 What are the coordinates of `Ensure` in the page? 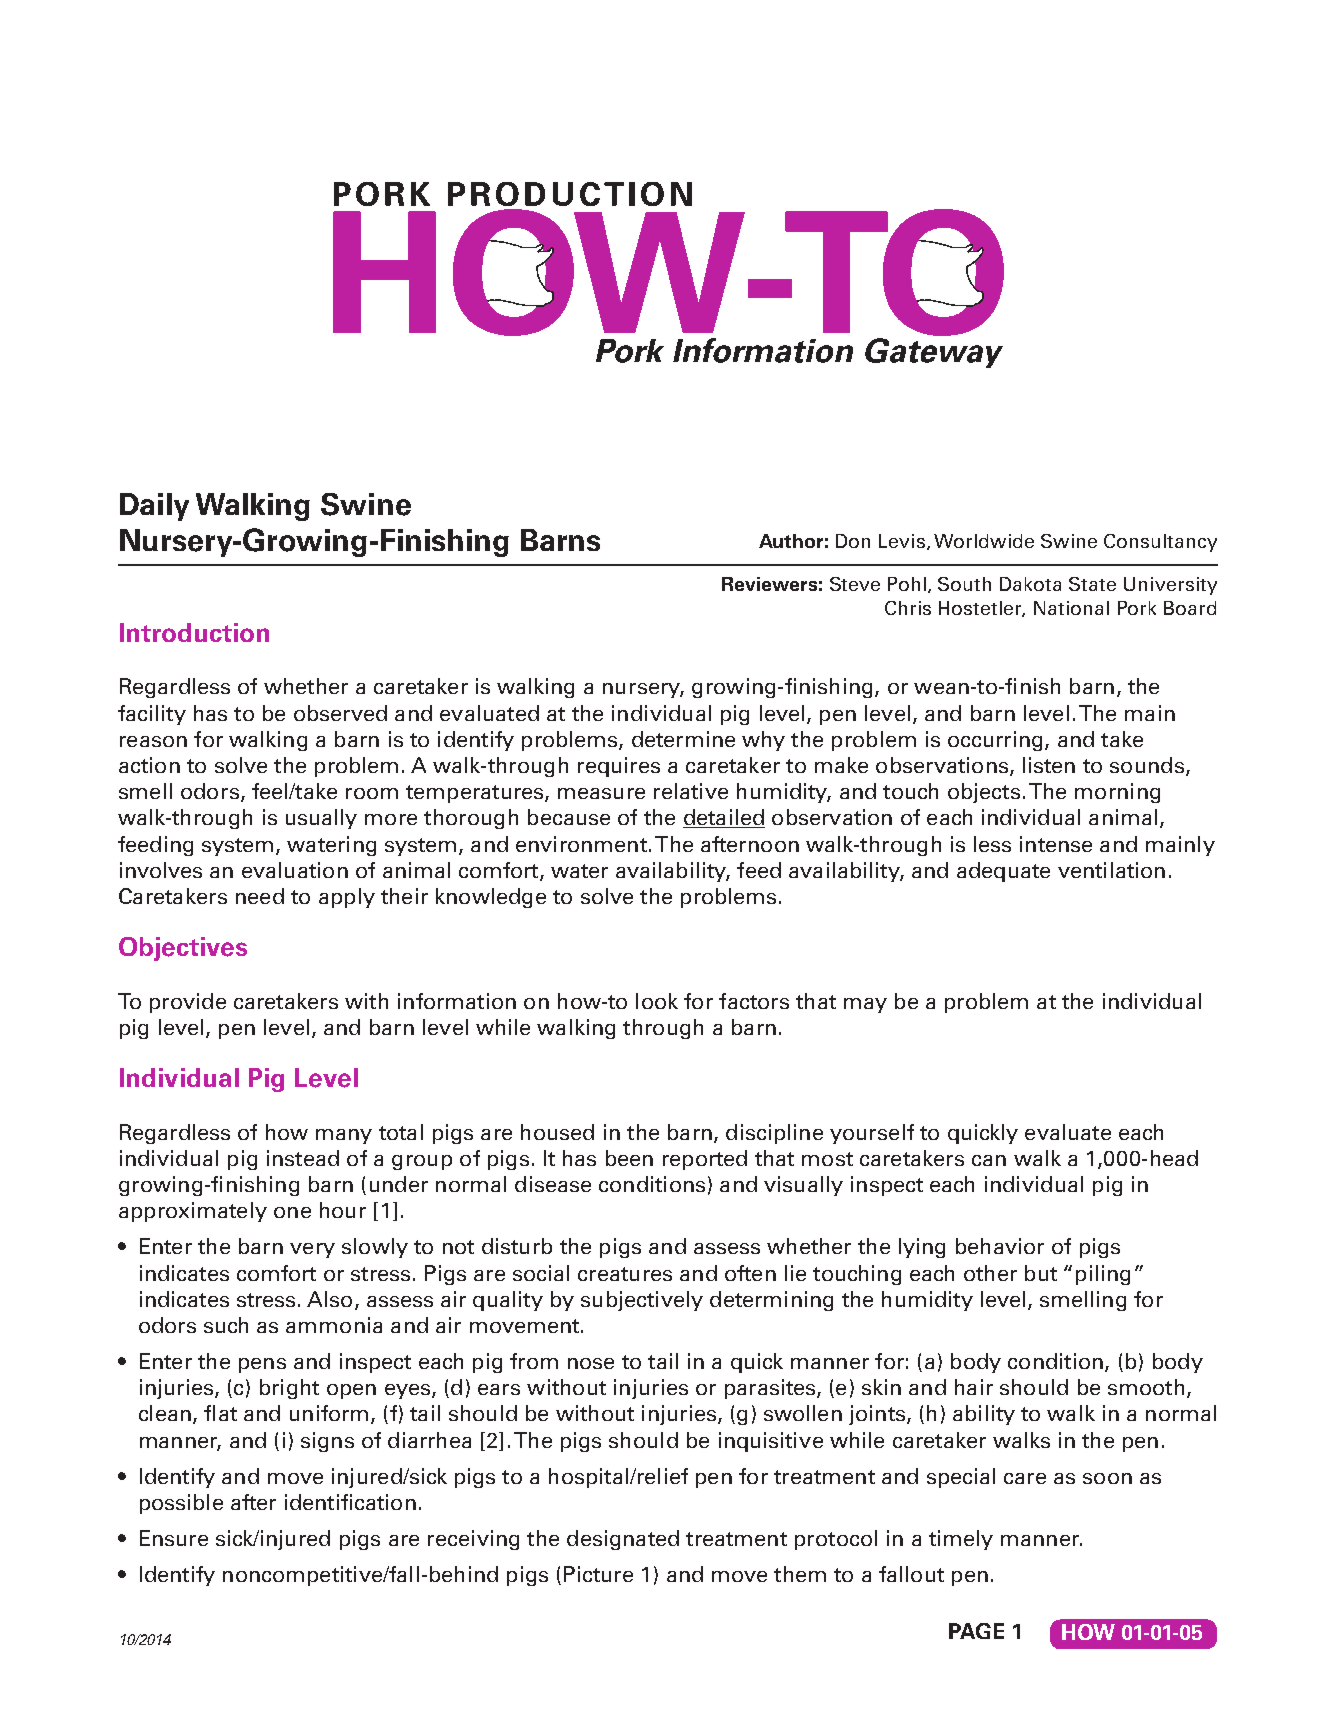 It's located at (174, 1538).
